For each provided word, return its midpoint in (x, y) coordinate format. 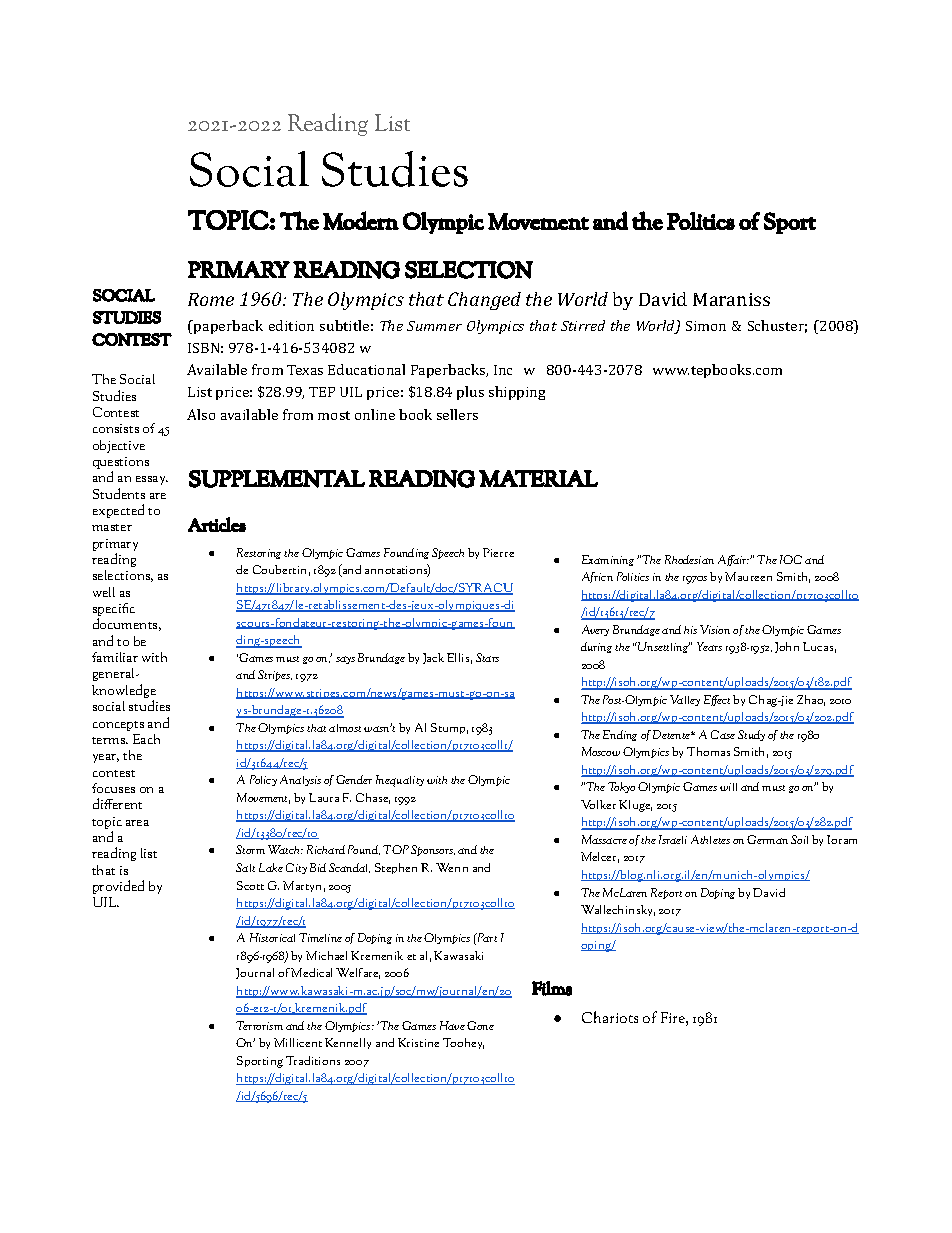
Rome (211, 299)
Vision (715, 629)
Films (552, 988)
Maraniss (731, 299)
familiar (115, 657)
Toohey (463, 1043)
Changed (484, 301)
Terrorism (259, 1025)
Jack (433, 658)
